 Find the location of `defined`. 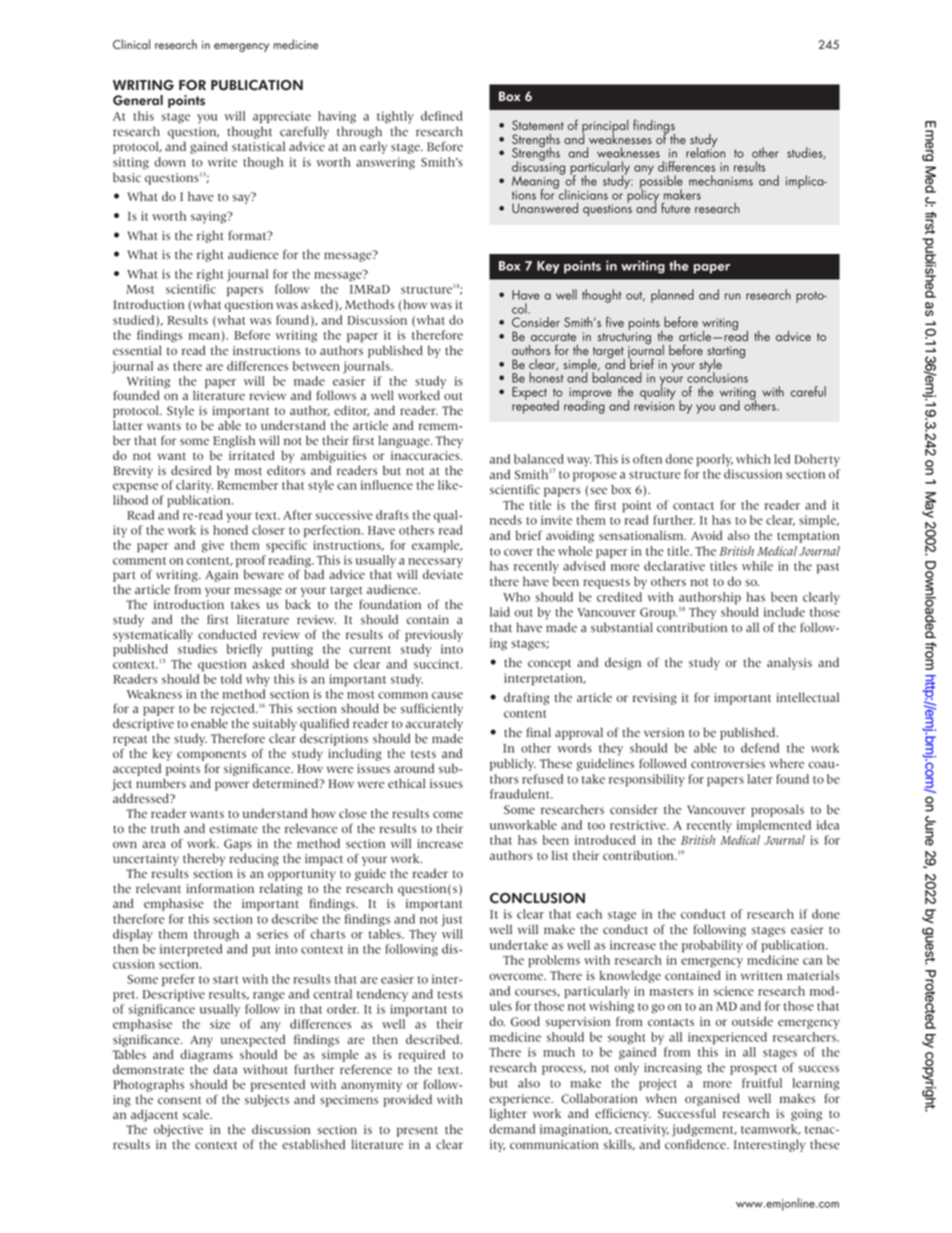

defined is located at coordinates (442, 116).
